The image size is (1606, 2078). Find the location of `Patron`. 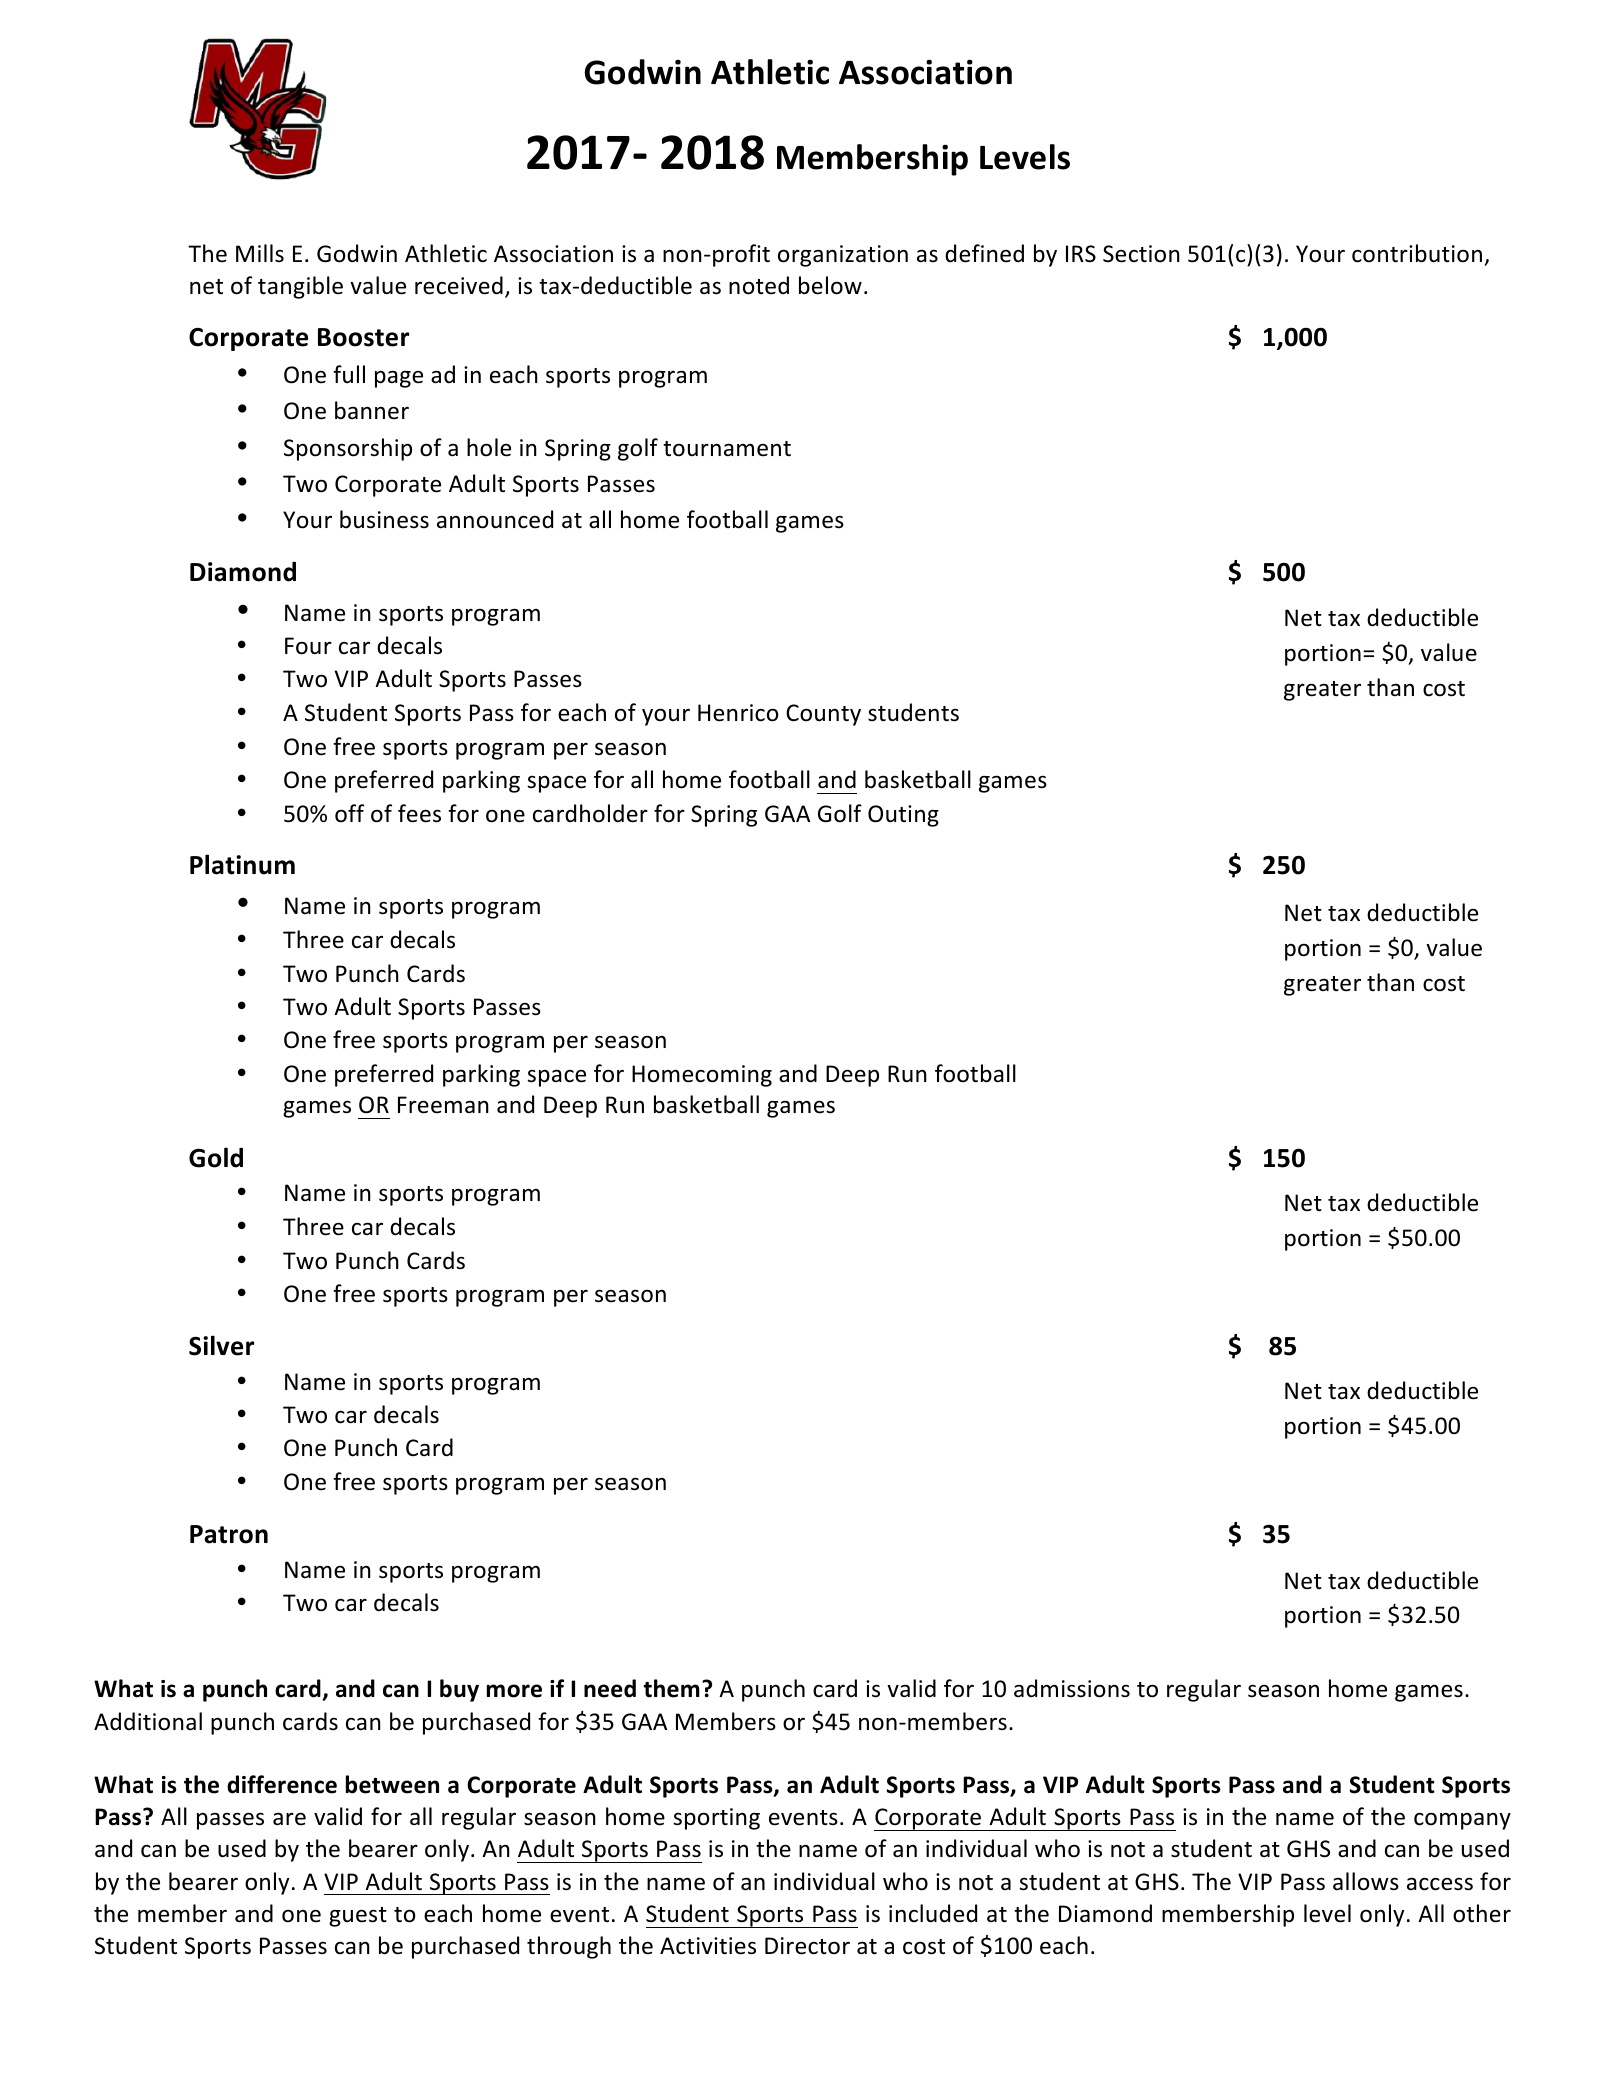

Patron is located at coordinates (229, 1534).
